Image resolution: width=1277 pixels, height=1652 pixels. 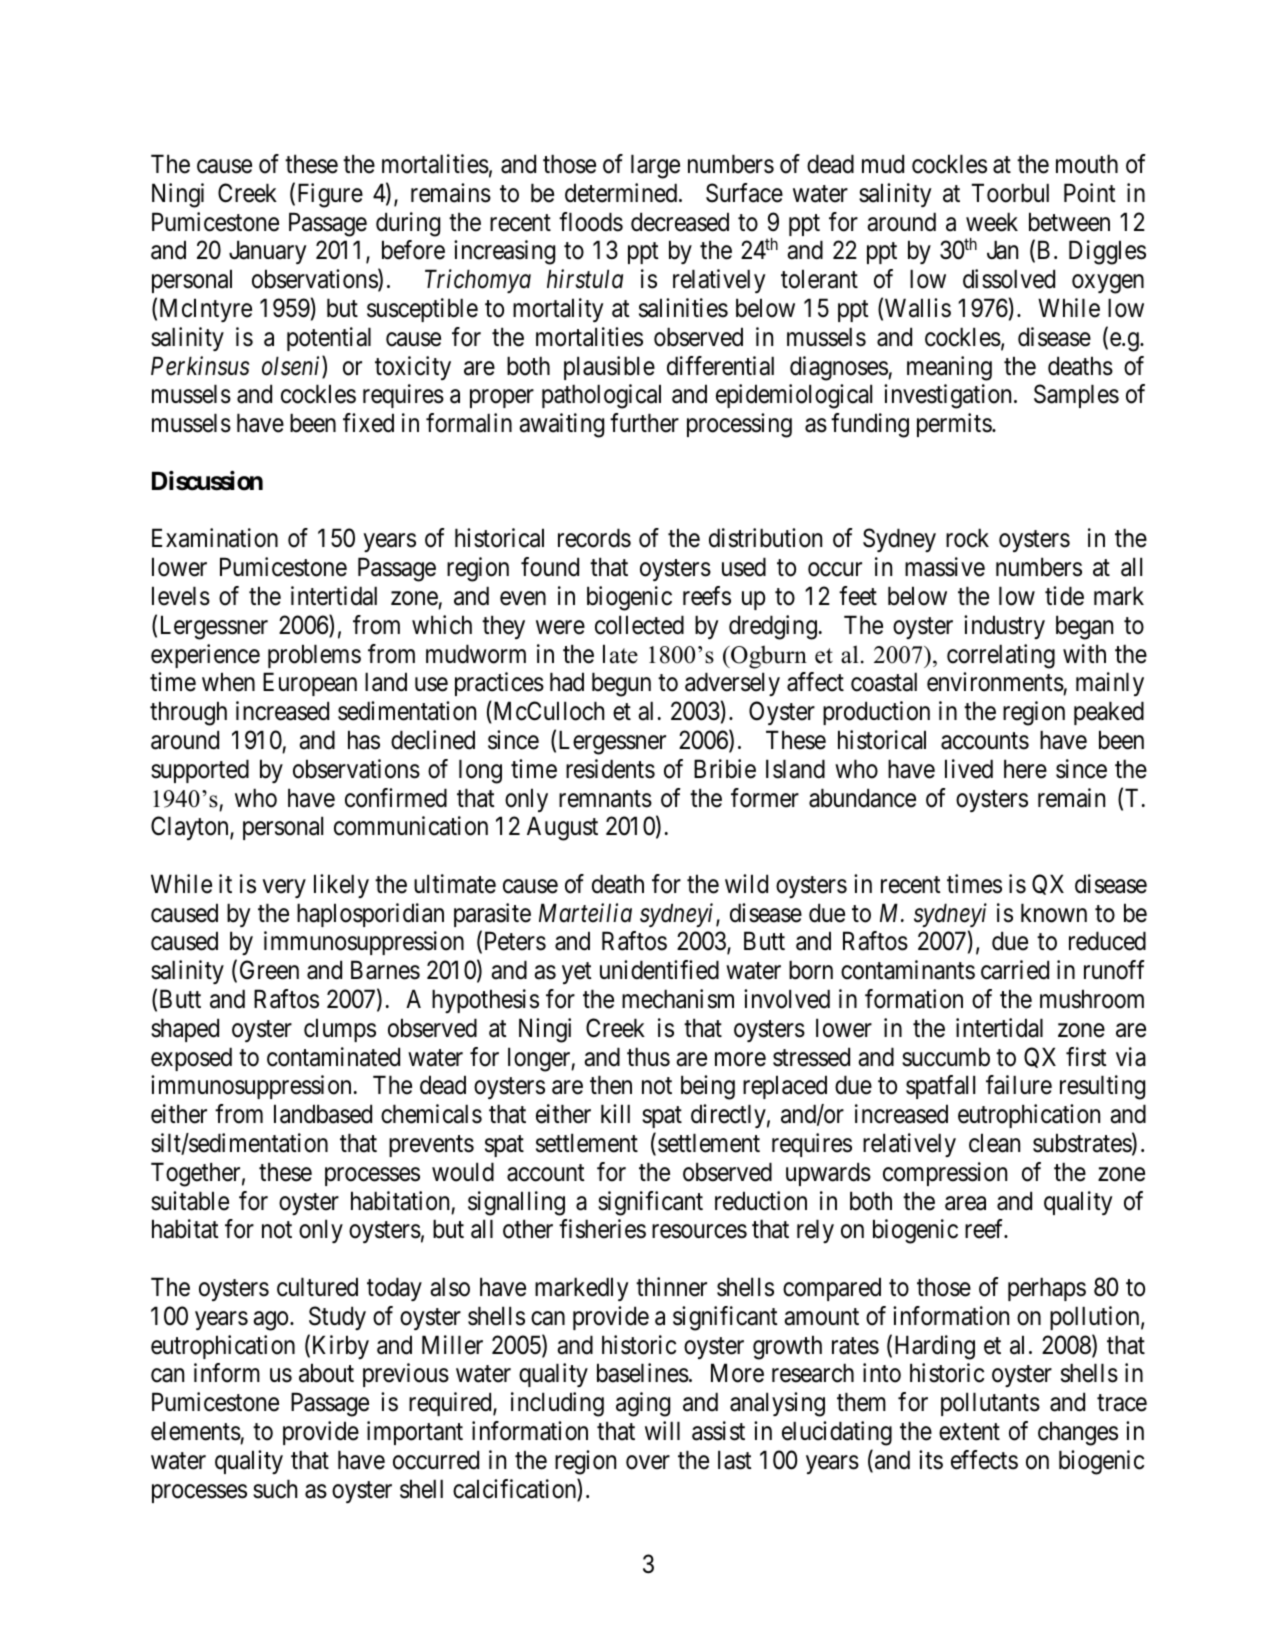 What do you see at coordinates (275, 1489) in the image?
I see `such` at bounding box center [275, 1489].
